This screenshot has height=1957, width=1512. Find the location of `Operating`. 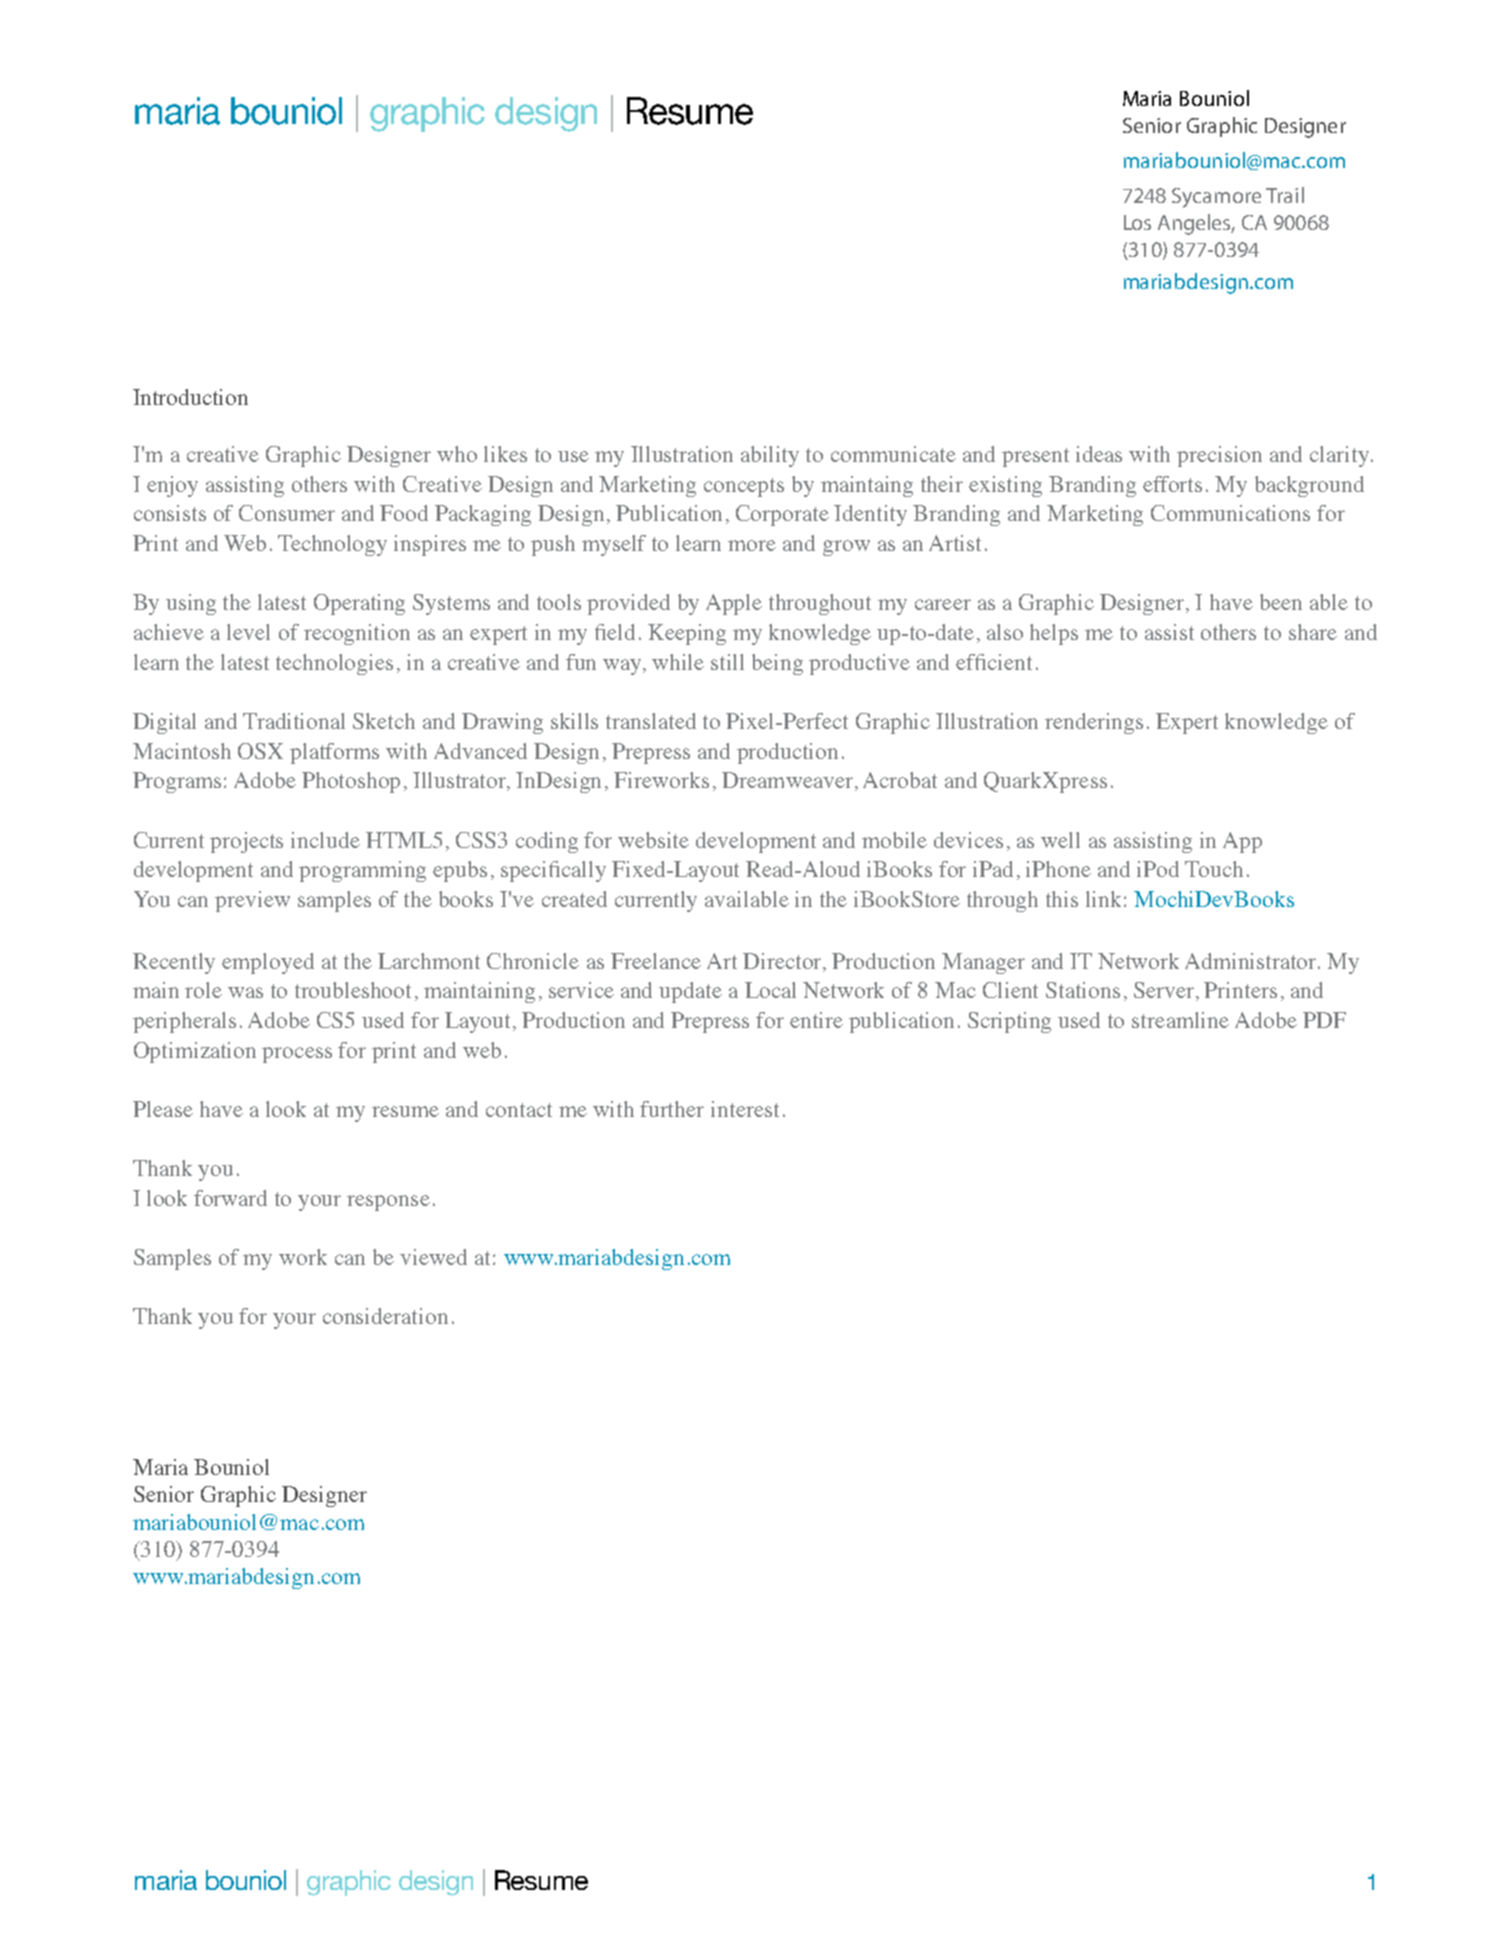

Operating is located at coordinates (359, 604).
